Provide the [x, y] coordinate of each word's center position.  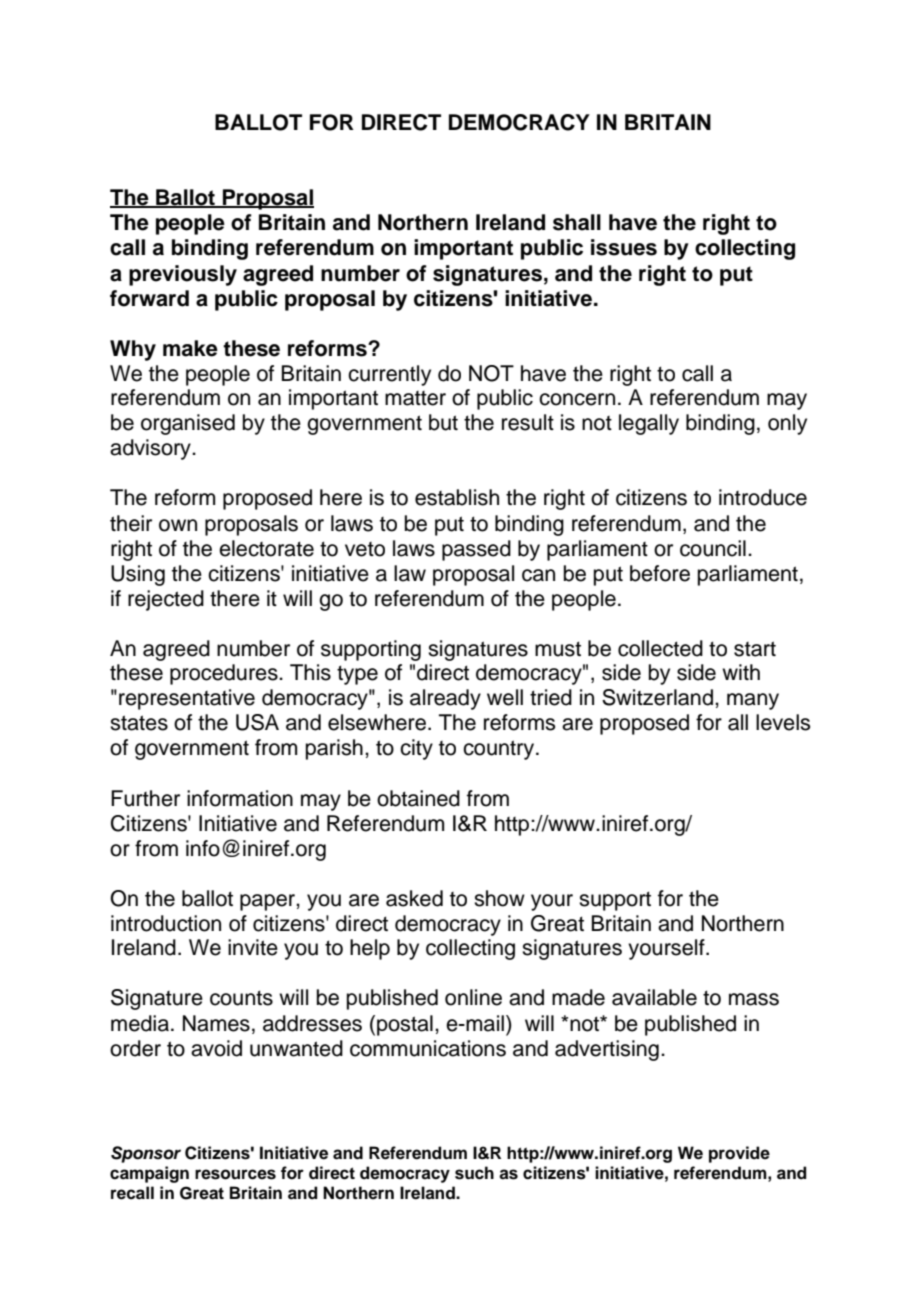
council [713, 548]
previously [183, 275]
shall [577, 222]
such [474, 1173]
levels [783, 722]
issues [624, 247]
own [178, 525]
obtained [418, 798]
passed [476, 550]
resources [235, 1174]
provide [739, 1154]
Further [145, 798]
